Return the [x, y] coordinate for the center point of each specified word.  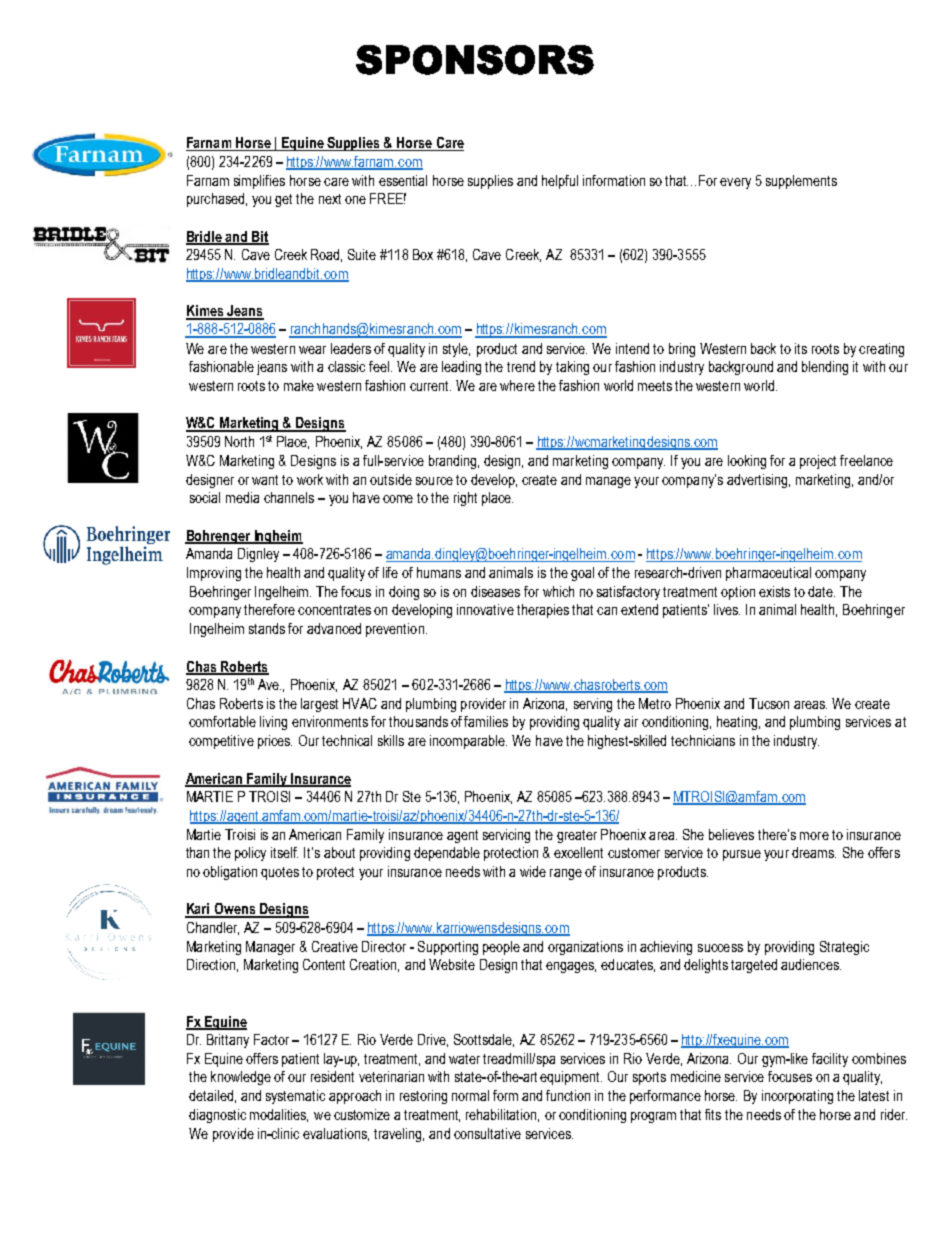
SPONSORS [475, 60]
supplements [801, 182]
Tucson [769, 703]
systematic [295, 1097]
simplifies [259, 182]
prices [275, 742]
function [568, 1095]
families [486, 721]
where [517, 385]
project [818, 462]
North [239, 441]
